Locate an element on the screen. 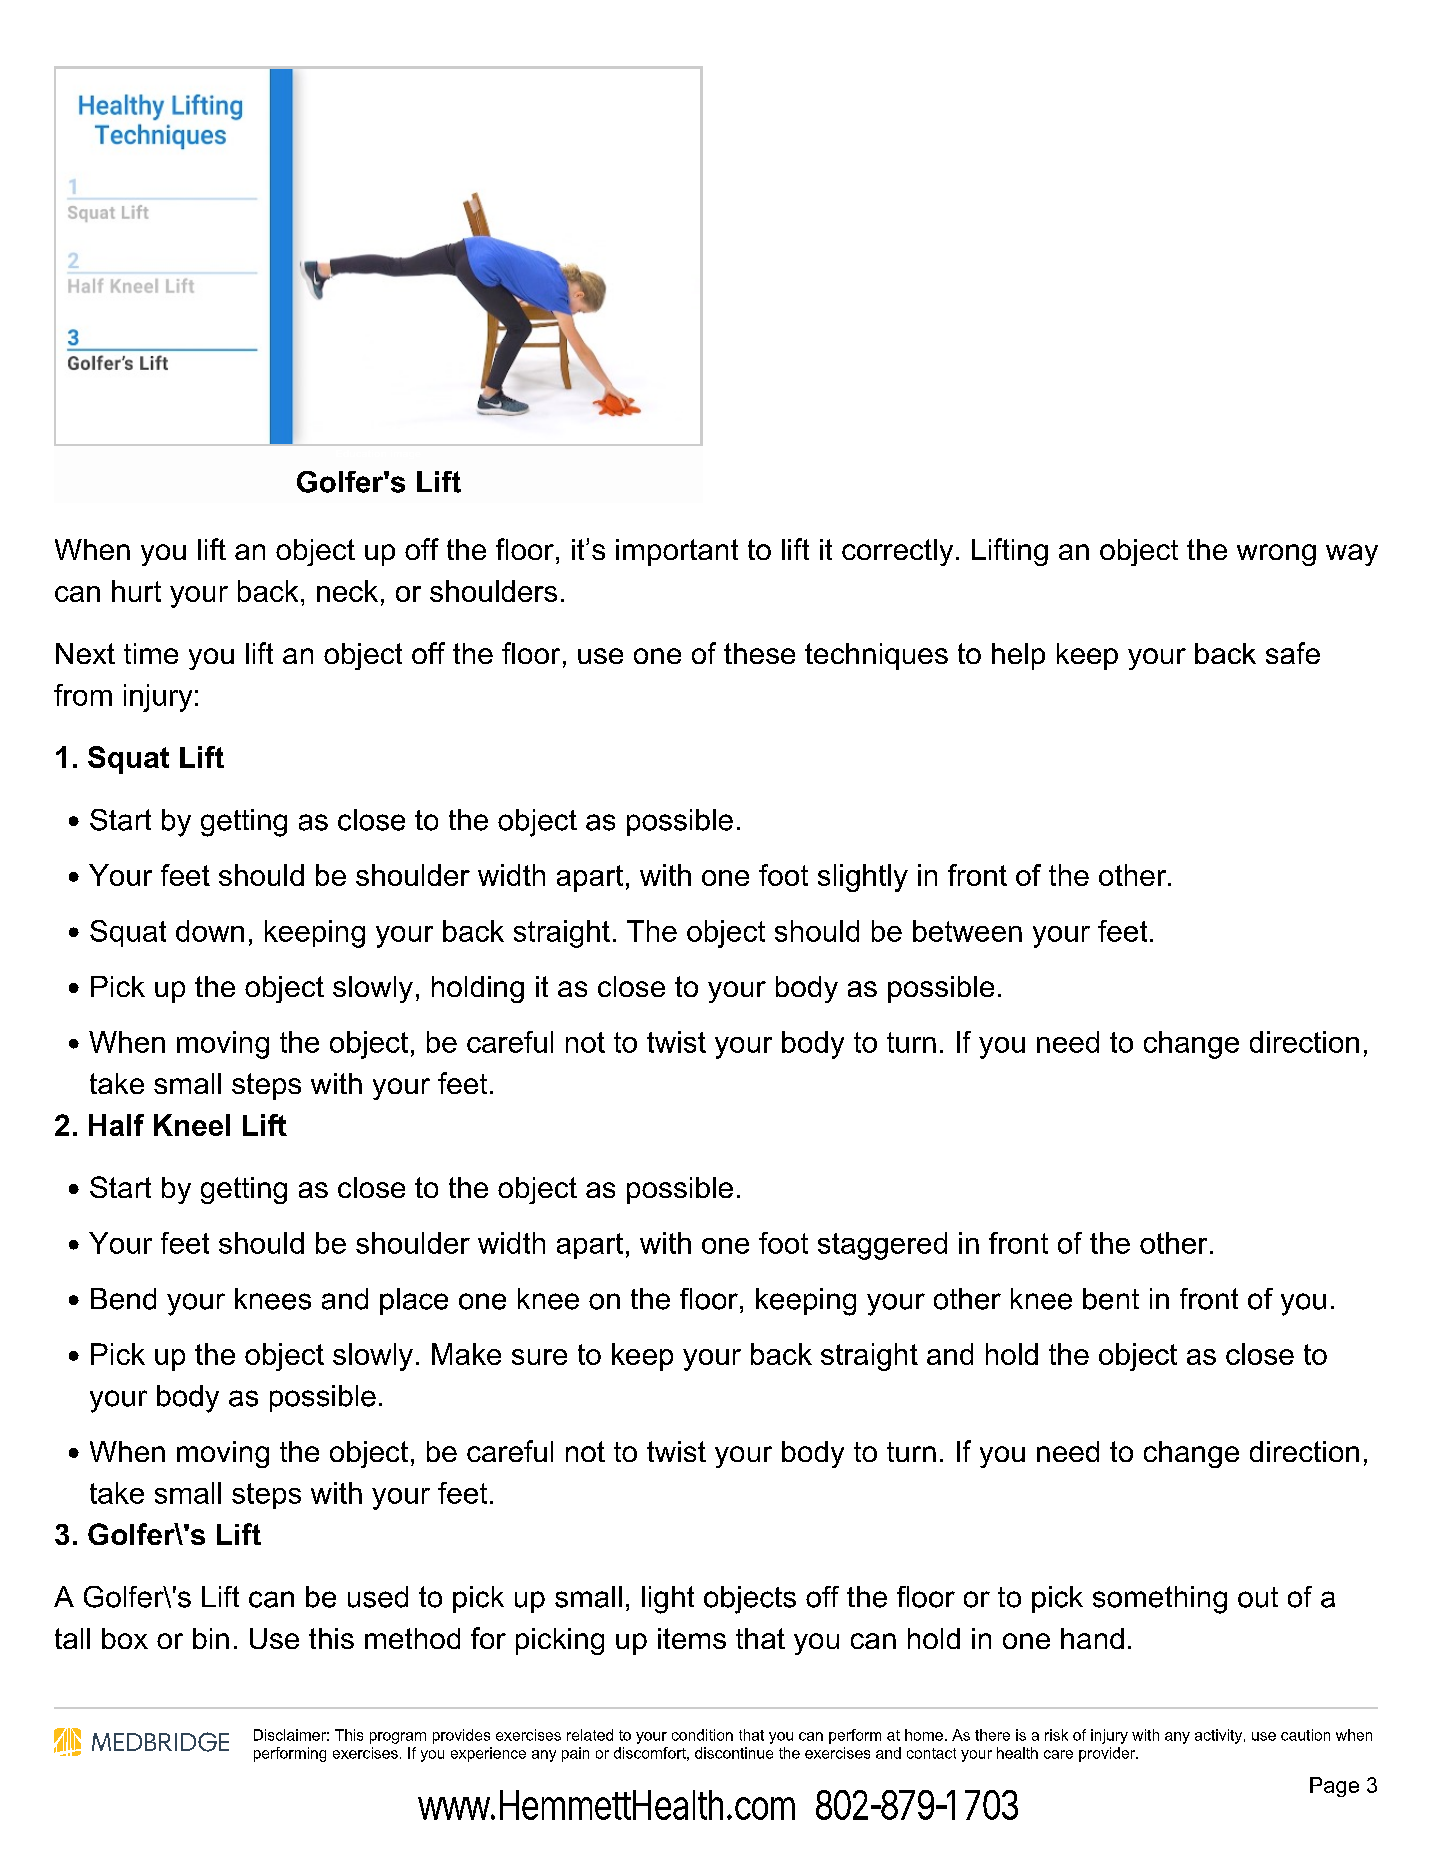 This screenshot has width=1432, height=1853. out is located at coordinates (1258, 1597).
